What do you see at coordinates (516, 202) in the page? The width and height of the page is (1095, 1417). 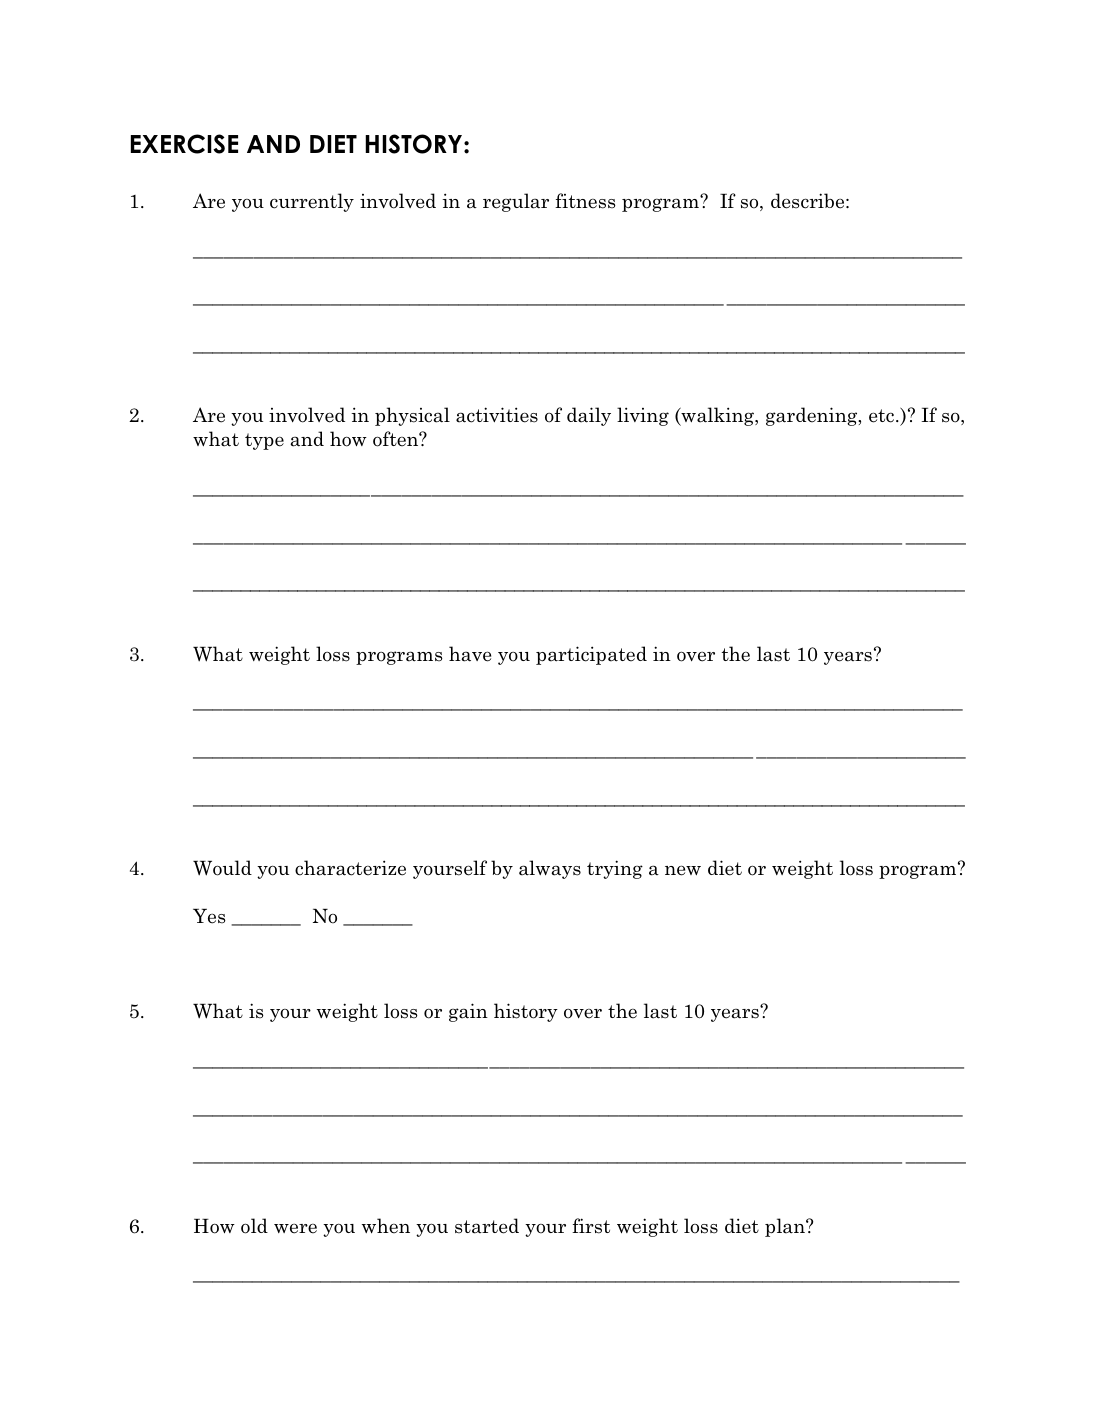 I see `regular` at bounding box center [516, 202].
